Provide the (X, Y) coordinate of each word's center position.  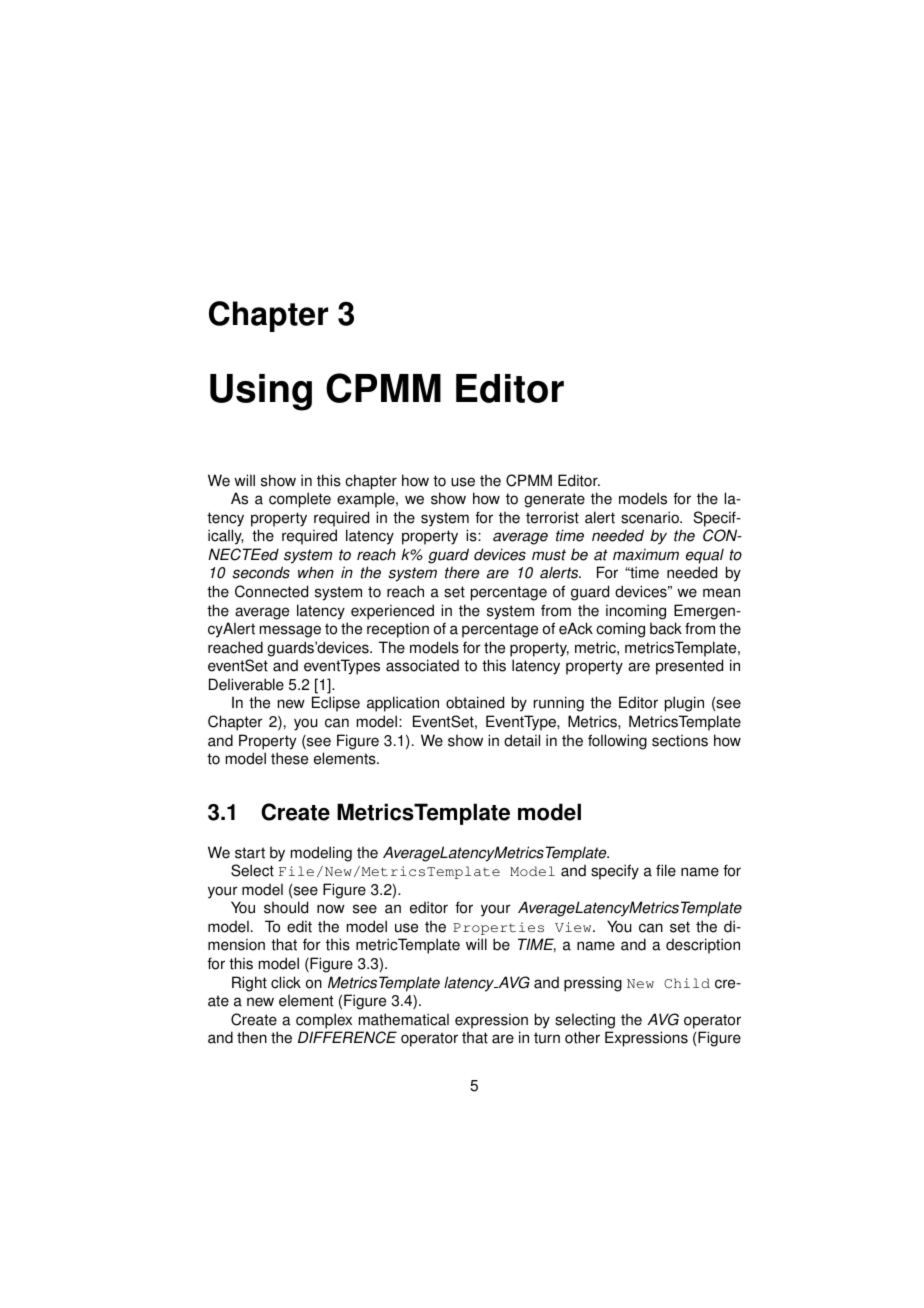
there (462, 572)
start (250, 853)
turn (547, 1038)
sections (680, 740)
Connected (271, 591)
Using (261, 392)
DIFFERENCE (347, 1037)
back (666, 628)
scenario (651, 517)
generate (554, 500)
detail (522, 740)
